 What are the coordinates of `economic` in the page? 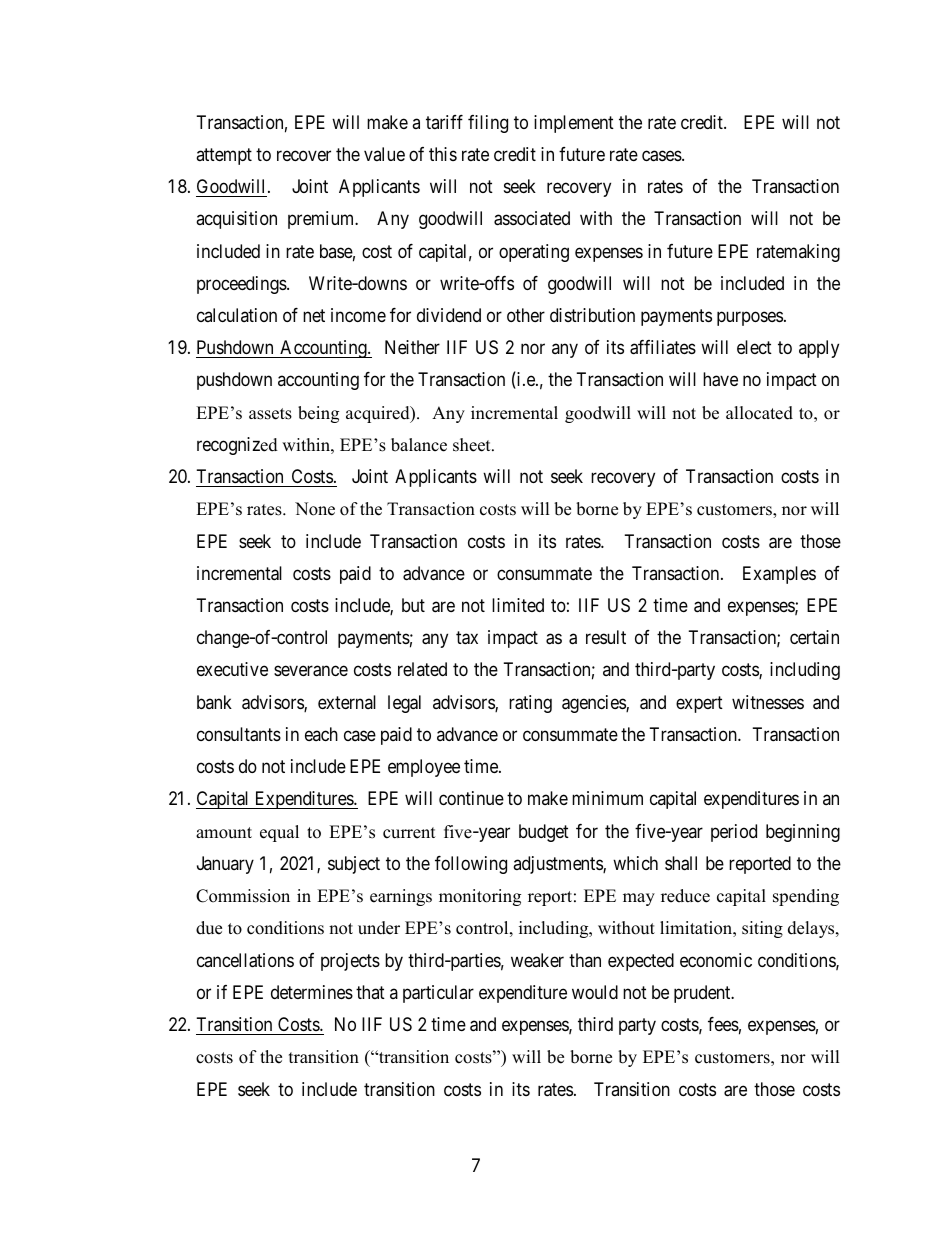 It's located at (716, 960).
